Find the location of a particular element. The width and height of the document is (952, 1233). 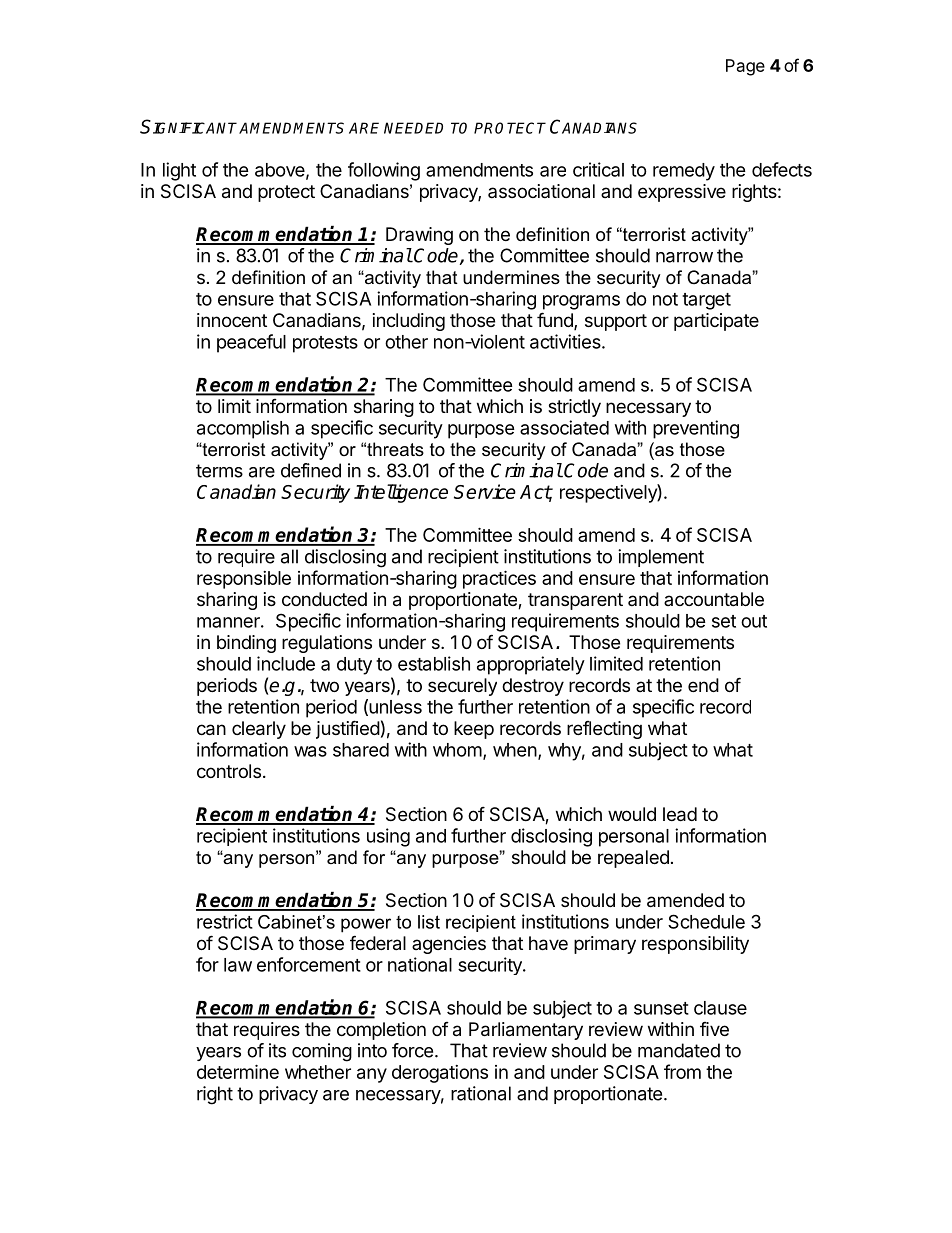

other is located at coordinates (406, 342).
